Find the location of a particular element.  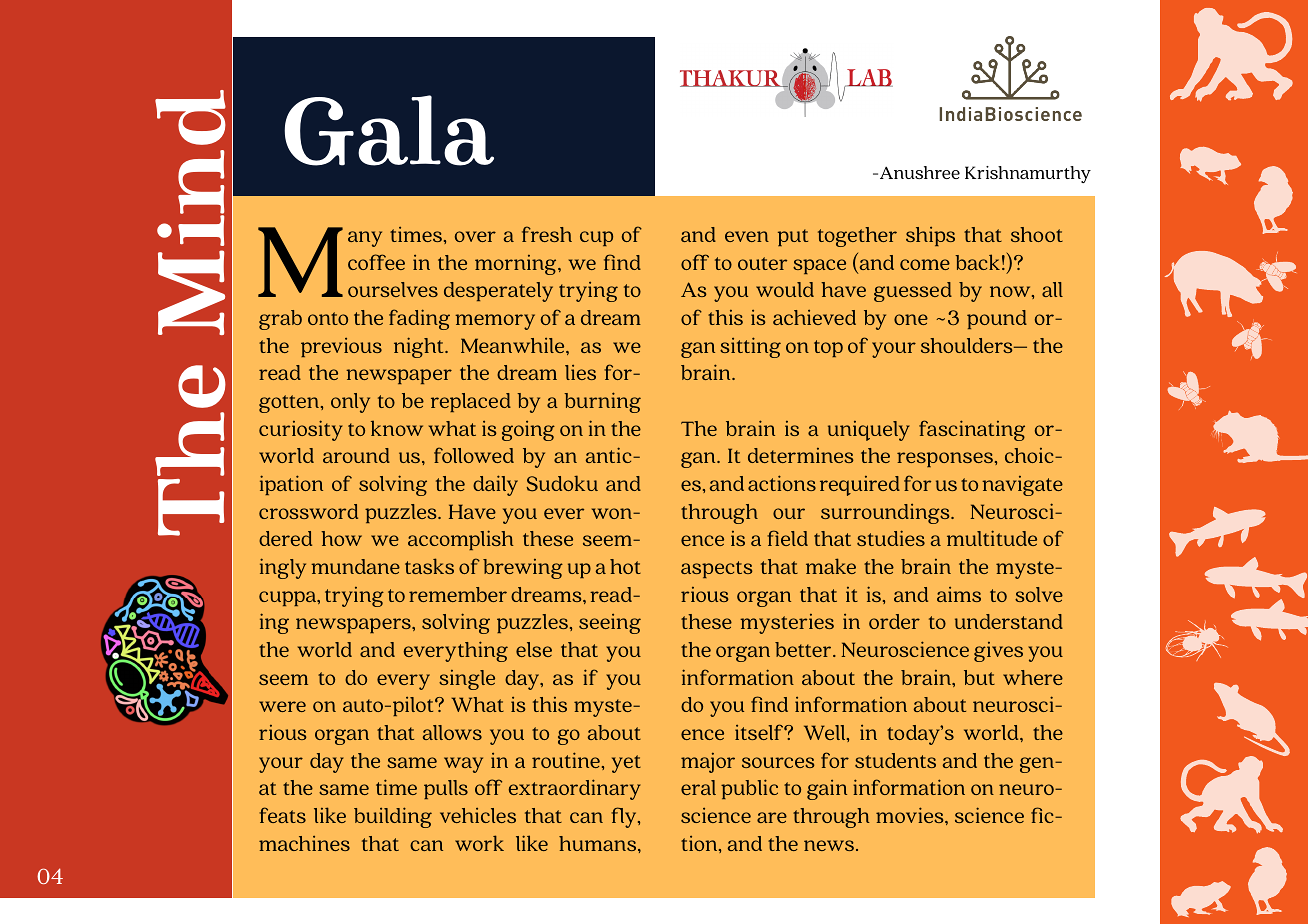

responses is located at coordinates (945, 459).
